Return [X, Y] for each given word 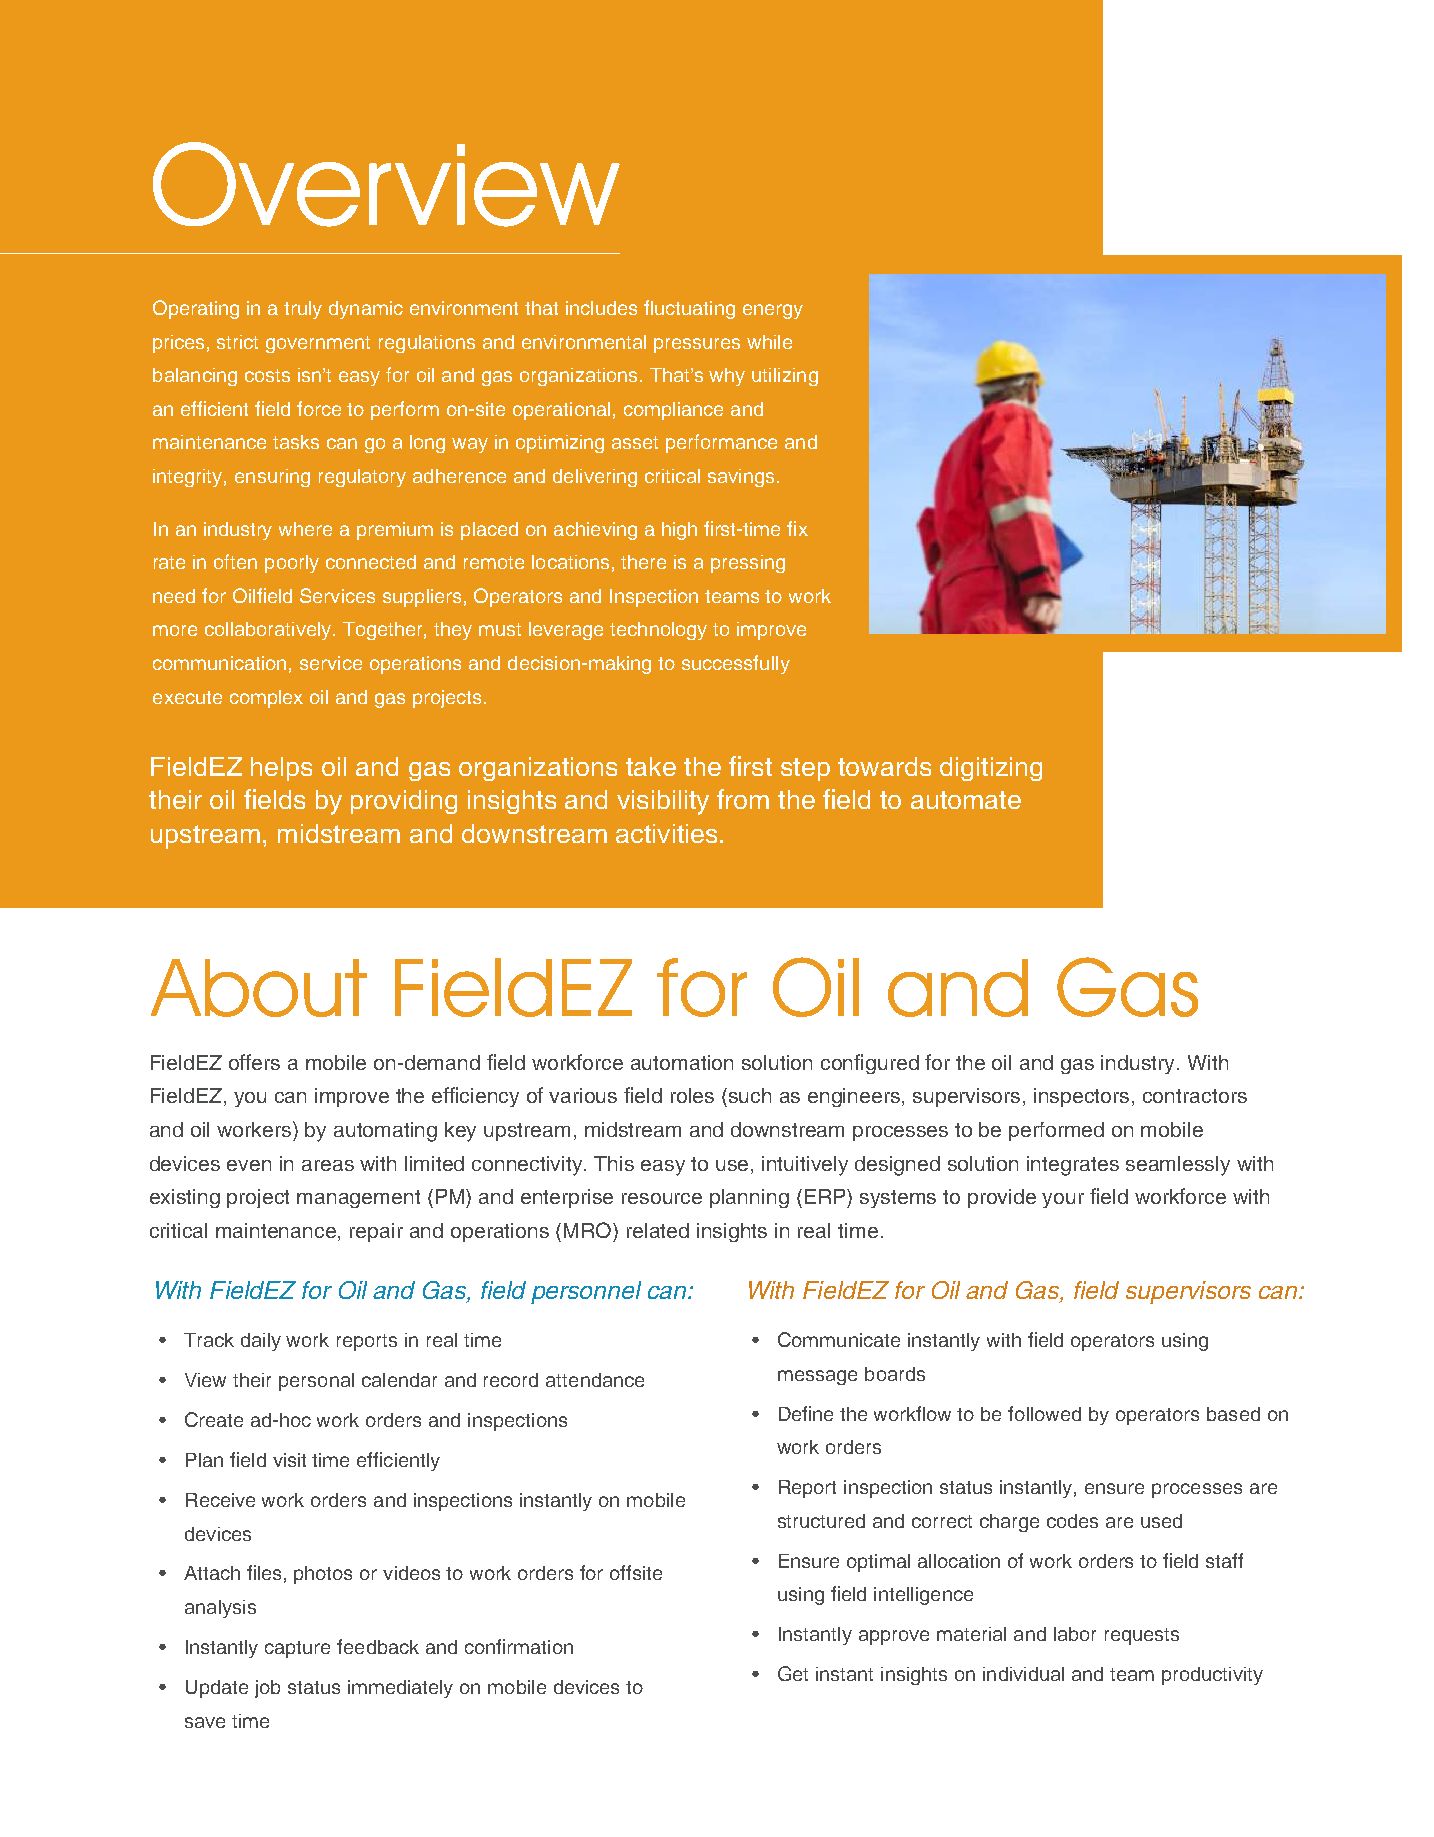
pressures [697, 345]
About [259, 988]
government [318, 344]
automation [682, 1062]
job [267, 1689]
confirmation [519, 1646]
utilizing [785, 377]
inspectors [1081, 1097]
